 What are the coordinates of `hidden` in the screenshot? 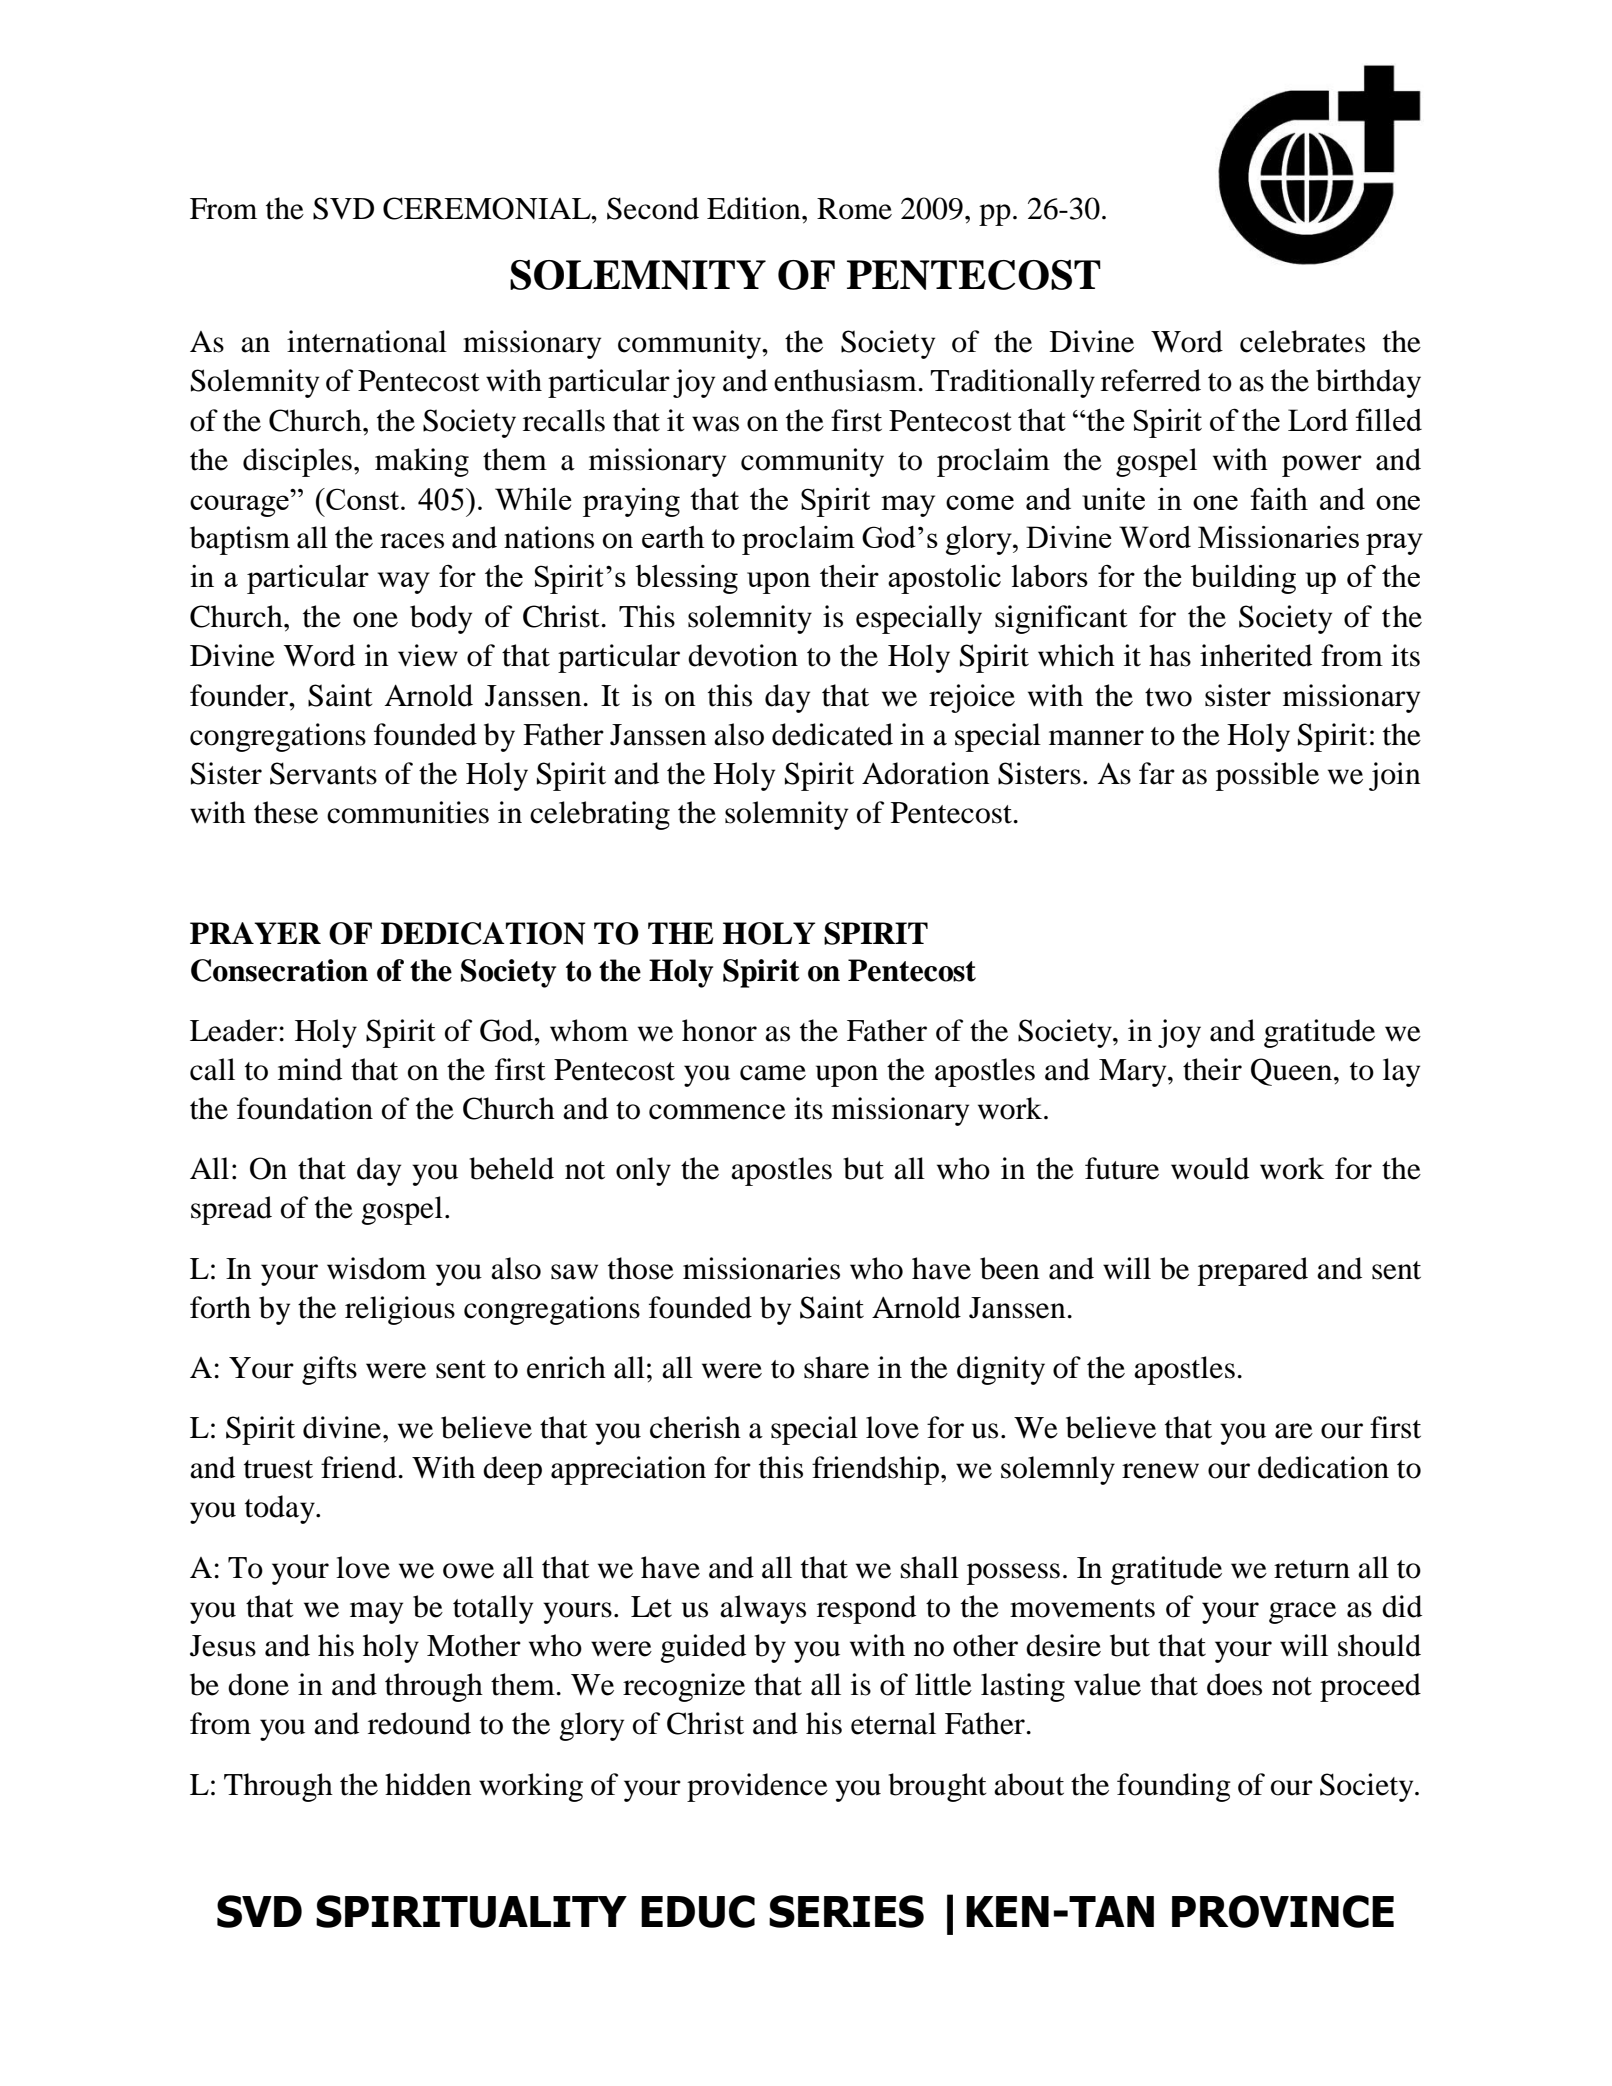 It's located at (428, 1784).
